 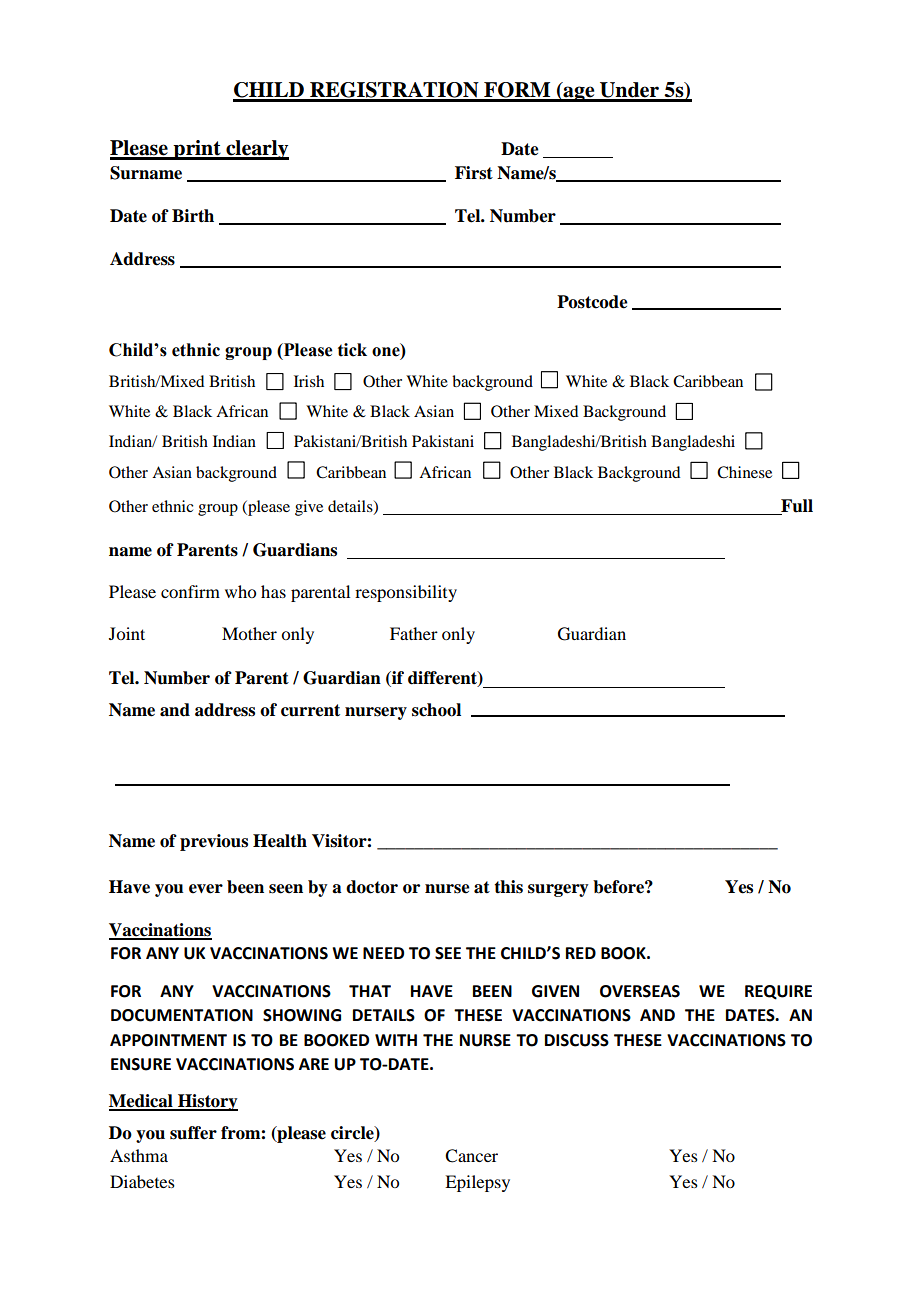 I want to click on suffer, so click(x=193, y=1133).
